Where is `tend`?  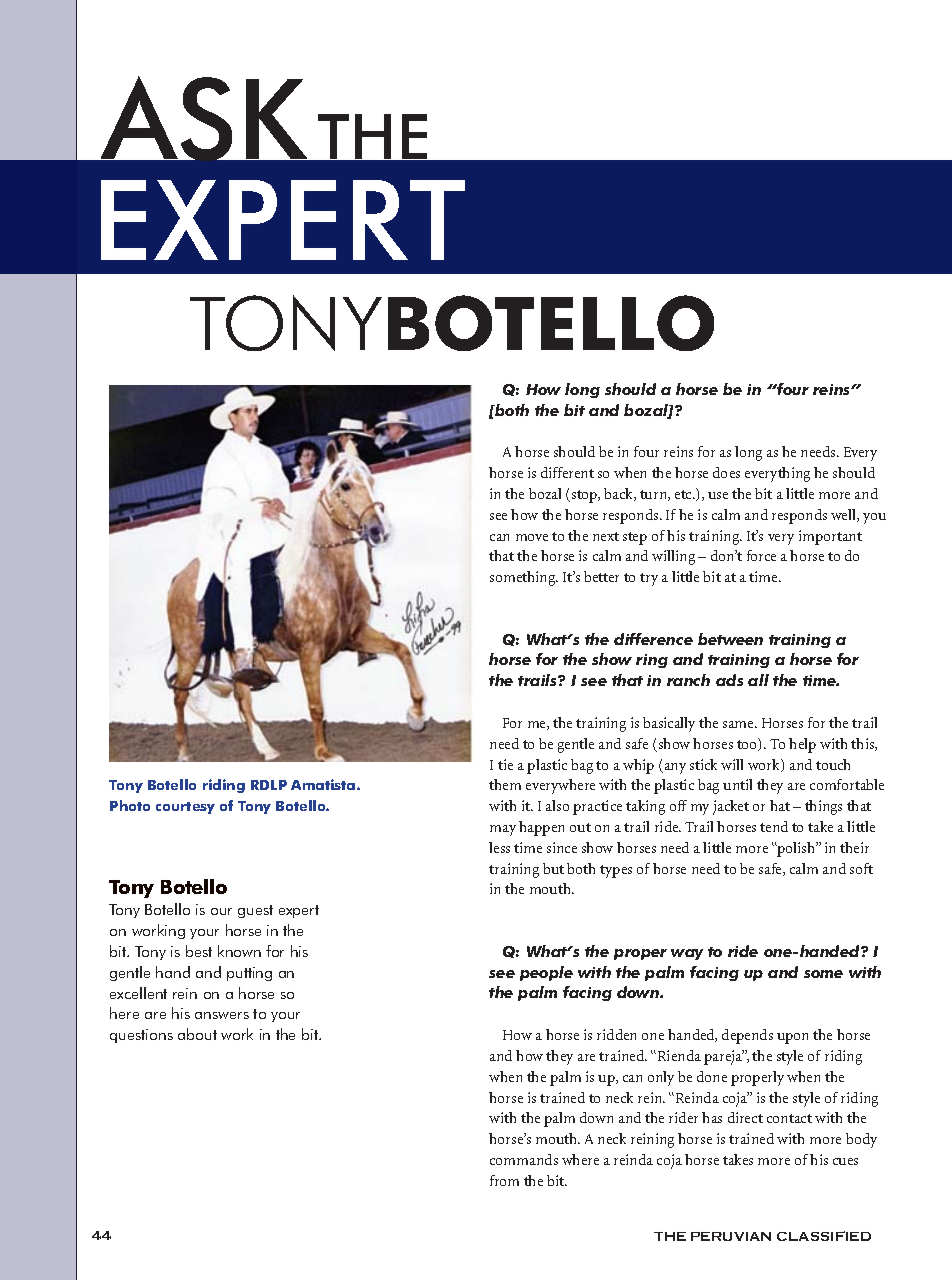
tend is located at coordinates (774, 826).
